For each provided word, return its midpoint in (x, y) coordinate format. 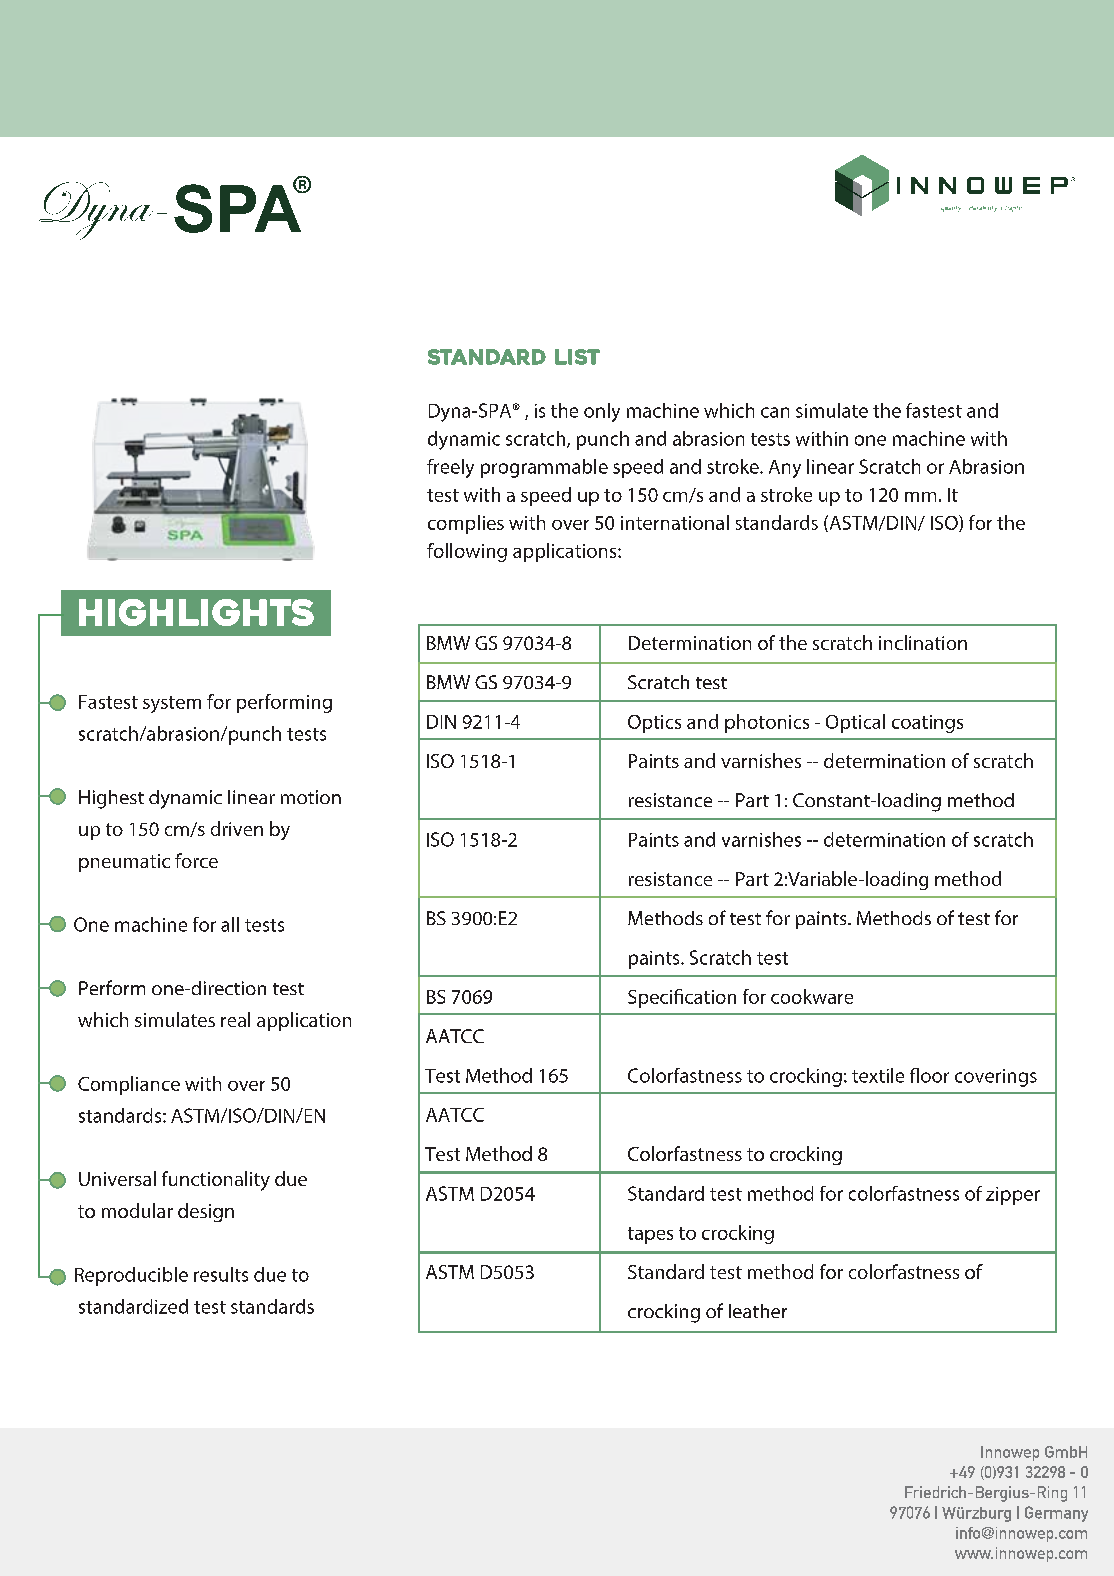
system (172, 704)
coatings (927, 724)
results (221, 1274)
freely (450, 468)
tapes (650, 1235)
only (602, 412)
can (775, 412)
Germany (1056, 1514)
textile (878, 1075)
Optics (654, 724)
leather (758, 1311)
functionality (216, 1181)
